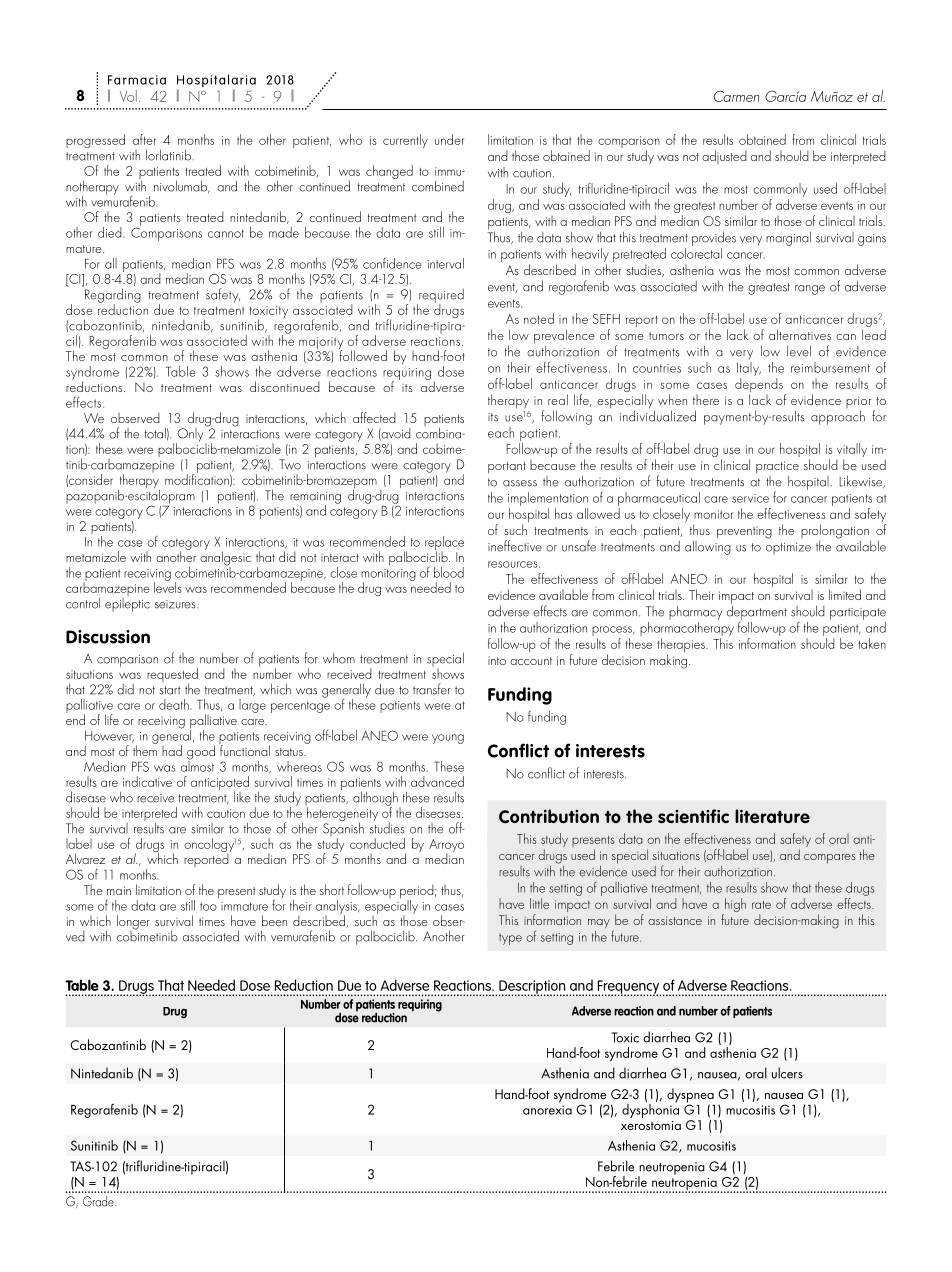 Image resolution: width=952 pixels, height=1272 pixels. I want to click on too, so click(208, 906).
